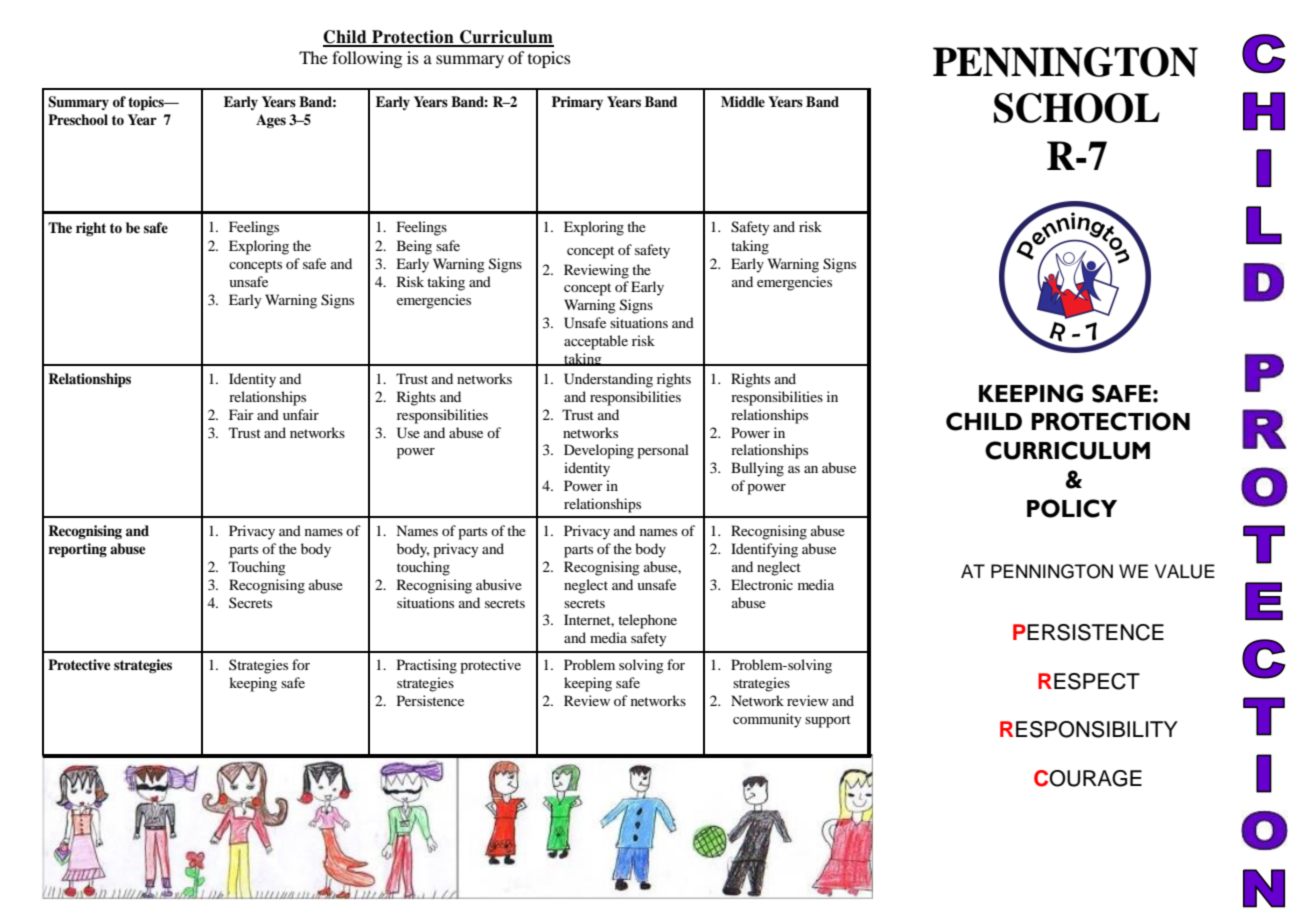 Image resolution: width=1308 pixels, height=924 pixels. What do you see at coordinates (427, 666) in the page?
I see `Practising` at bounding box center [427, 666].
